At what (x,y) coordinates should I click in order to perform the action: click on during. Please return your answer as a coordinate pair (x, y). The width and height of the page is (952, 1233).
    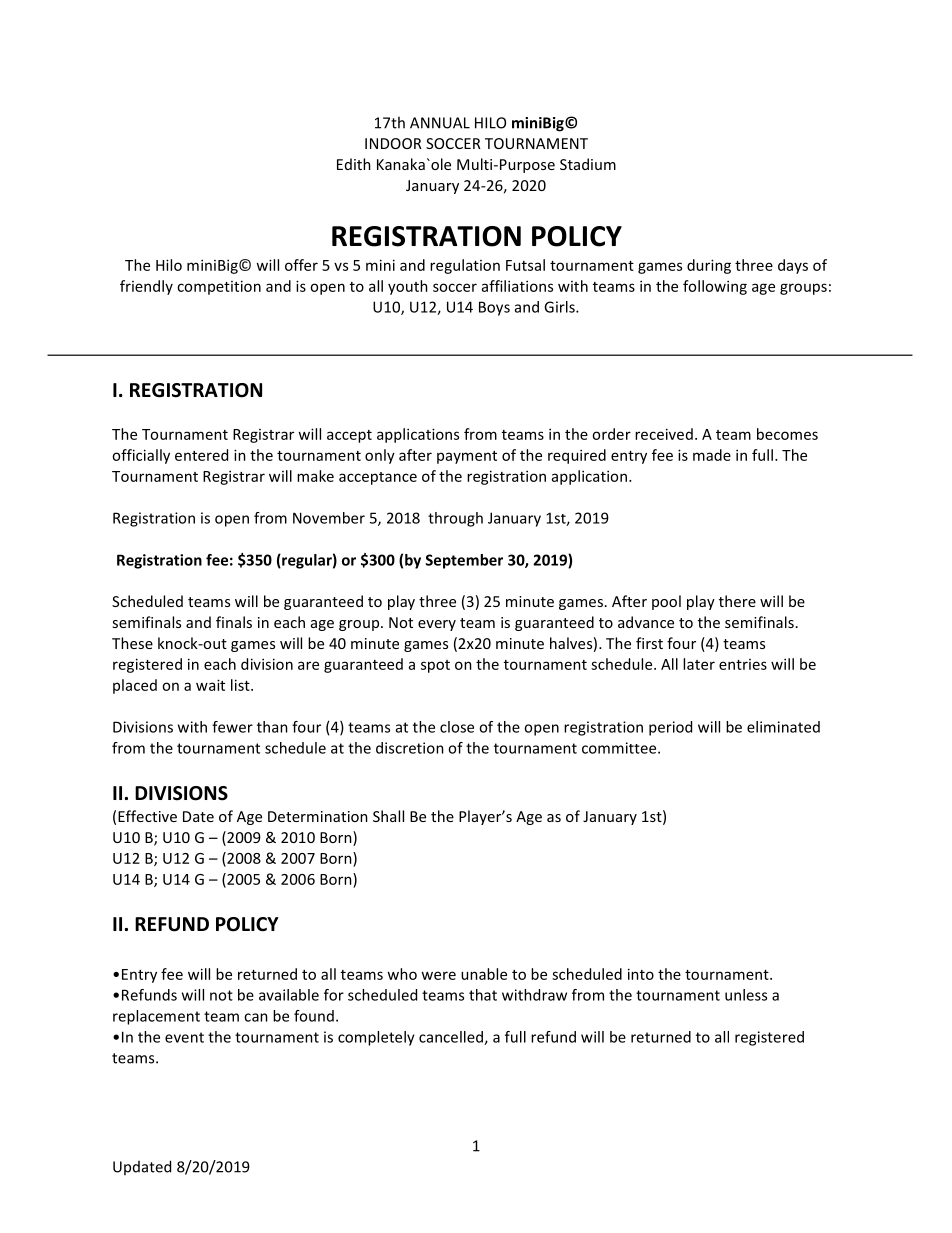
    Looking at the image, I should click on (709, 266).
